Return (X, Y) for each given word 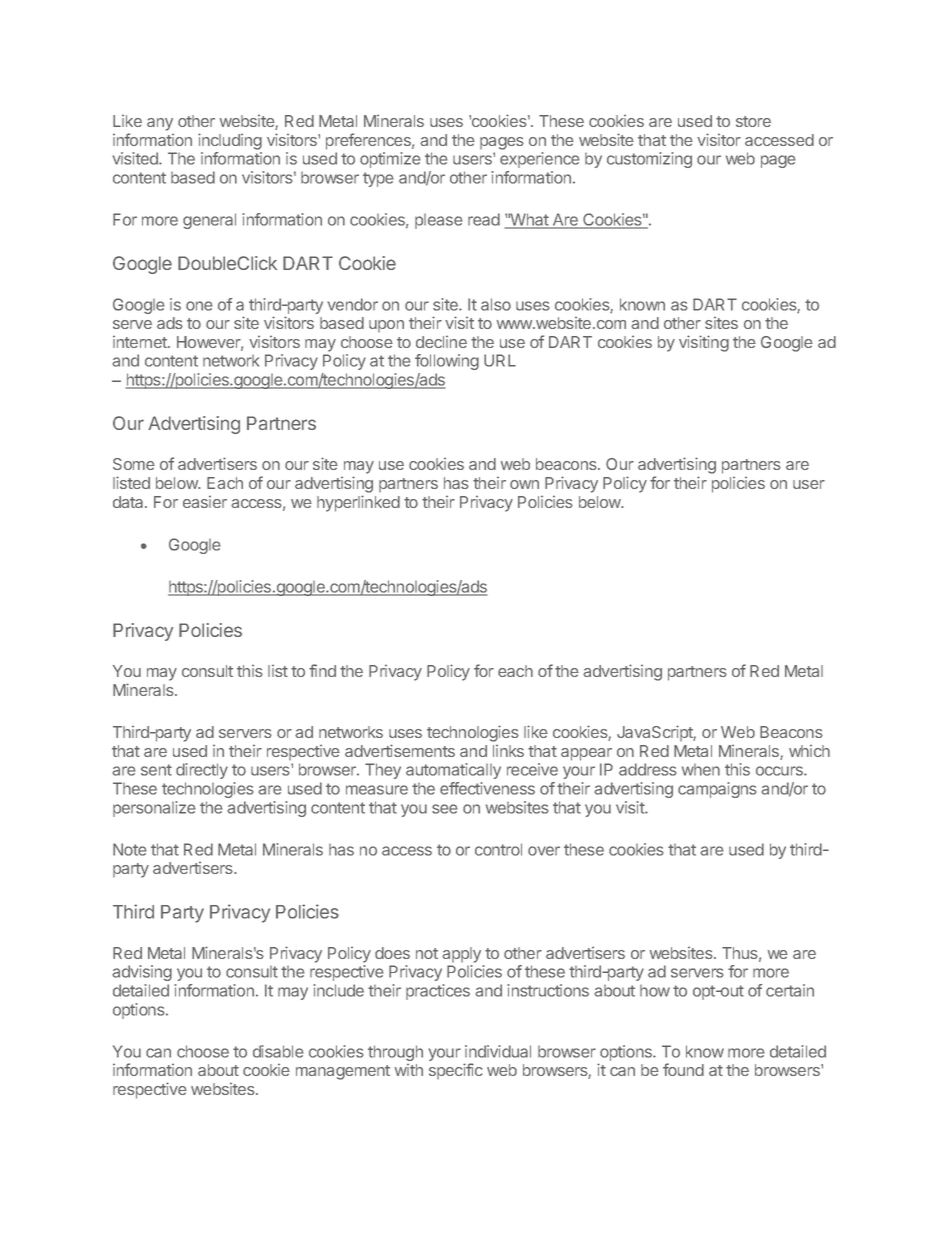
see (445, 809)
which (809, 751)
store (753, 121)
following (447, 362)
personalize (154, 809)
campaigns (717, 790)
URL (500, 360)
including (230, 141)
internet (141, 342)
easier (205, 502)
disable (278, 1051)
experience (540, 160)
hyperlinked (358, 503)
